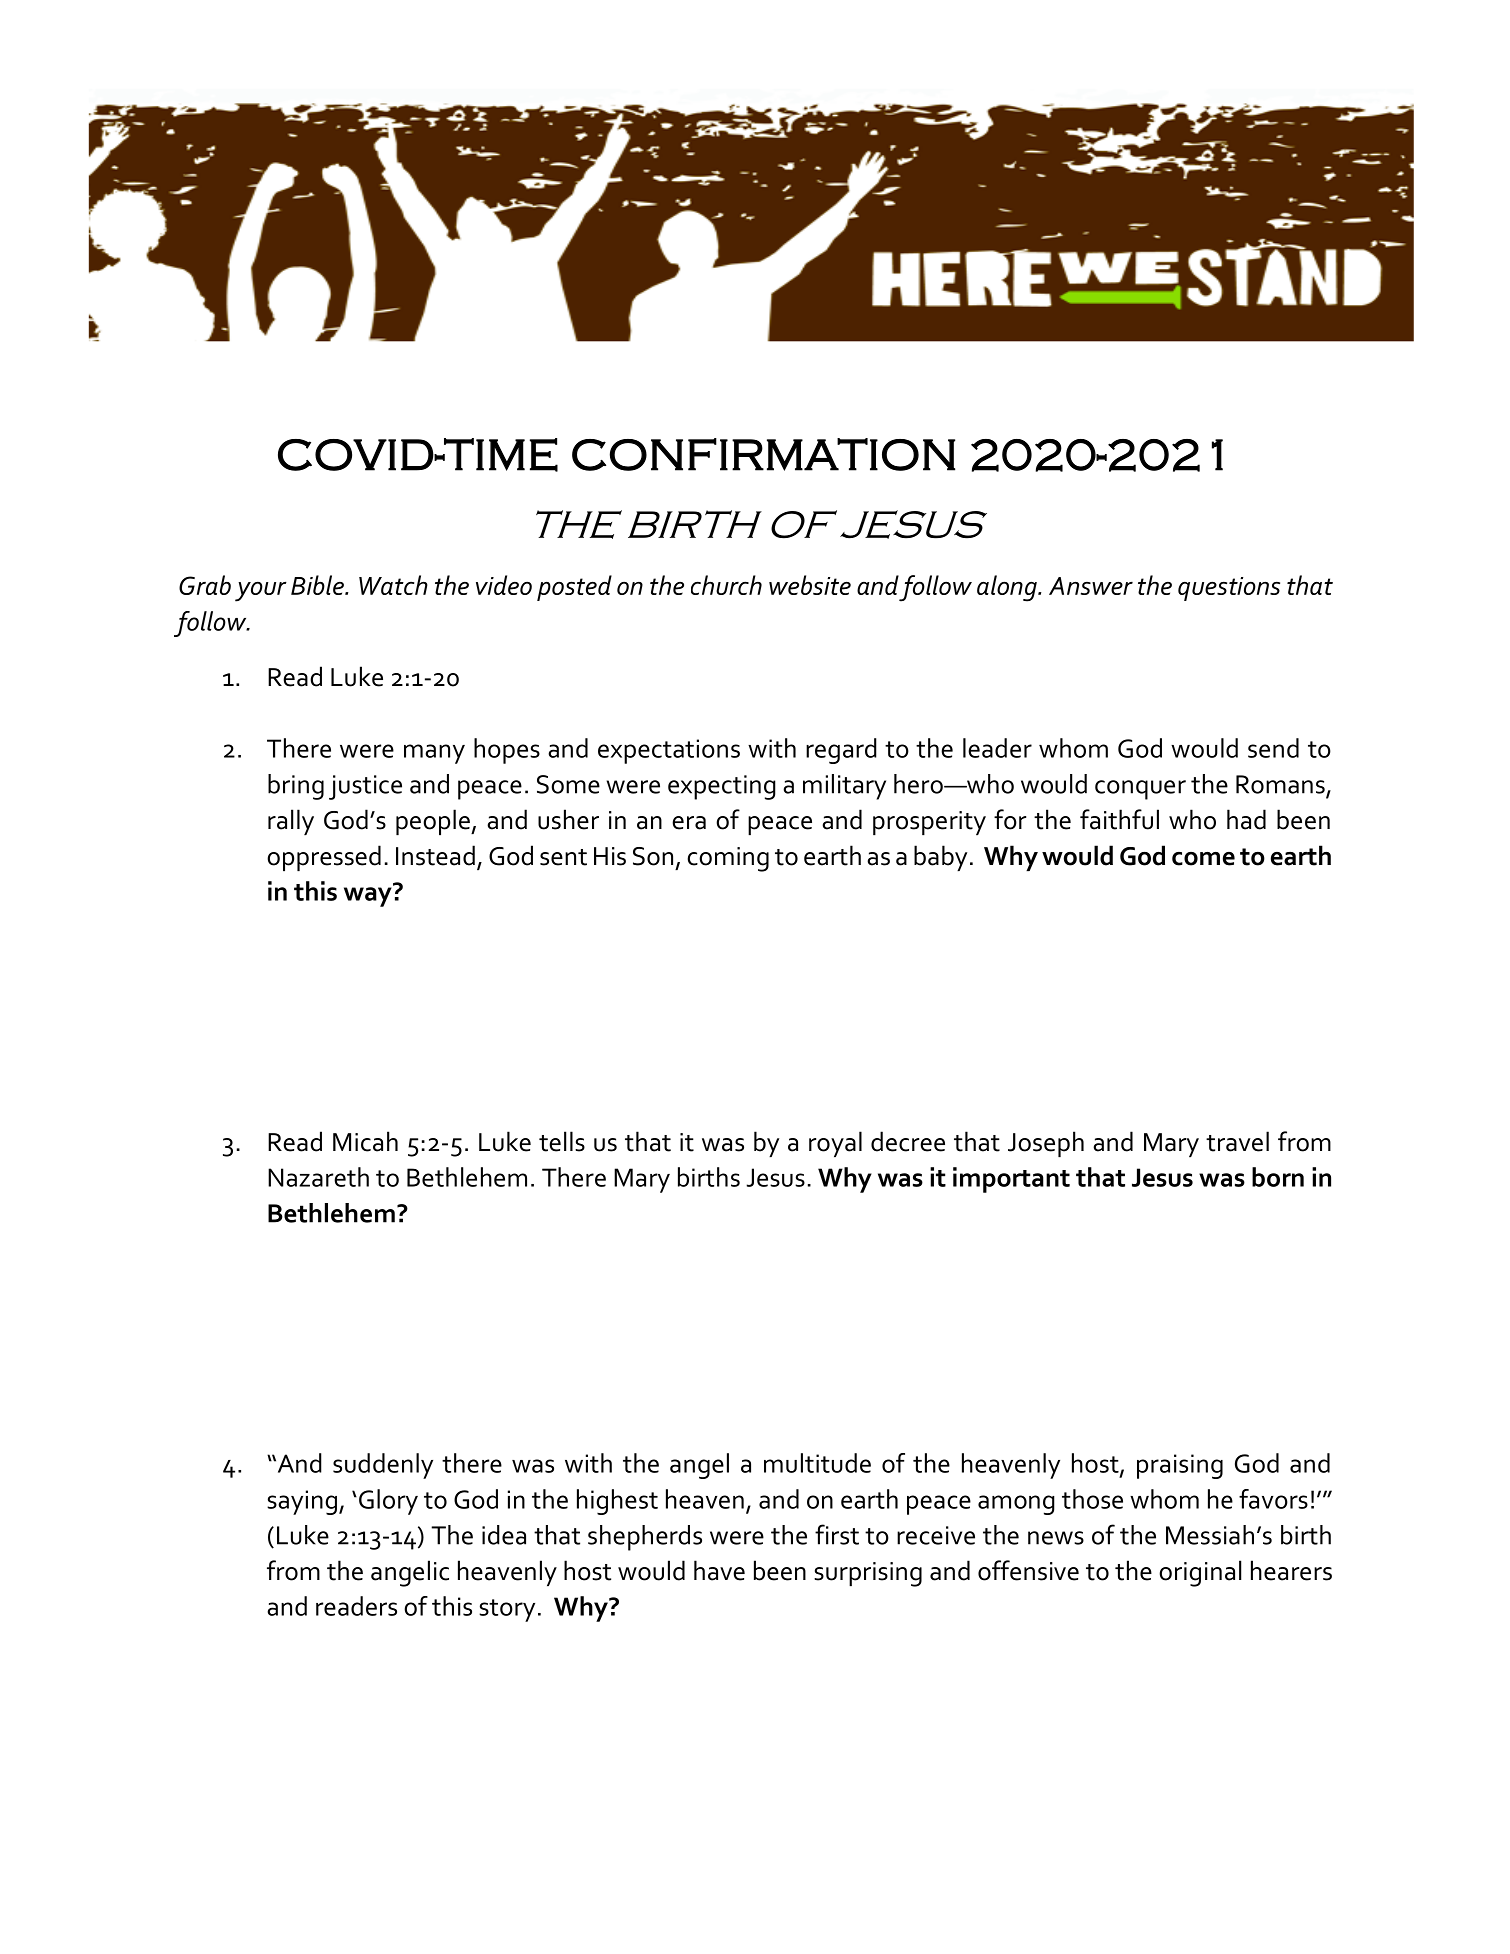 Image resolution: width=1510 pixels, height=1954 pixels. I want to click on original, so click(1200, 1573).
